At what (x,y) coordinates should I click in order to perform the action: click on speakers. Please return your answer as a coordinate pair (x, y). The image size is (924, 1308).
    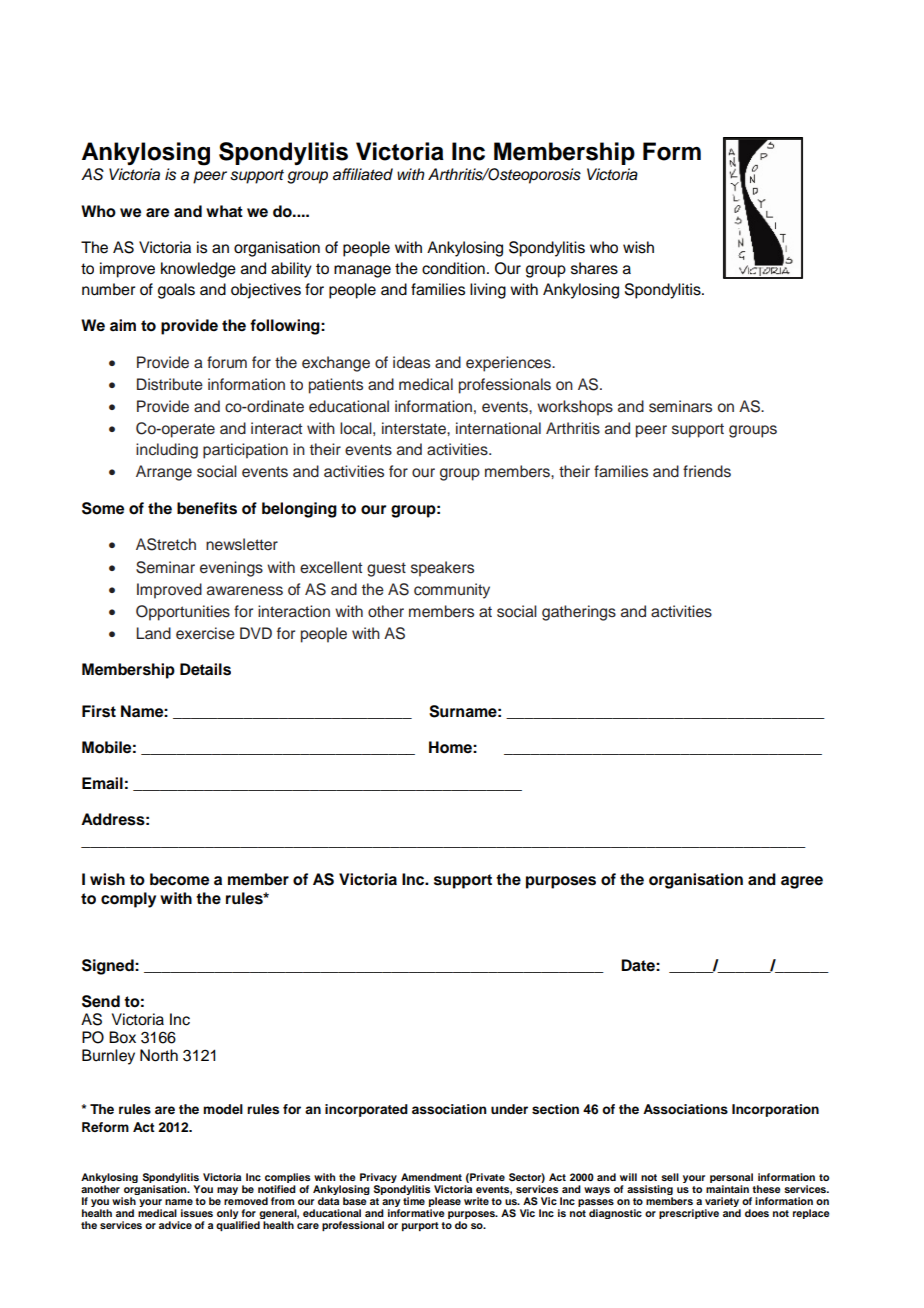
    Looking at the image, I should click on (442, 569).
